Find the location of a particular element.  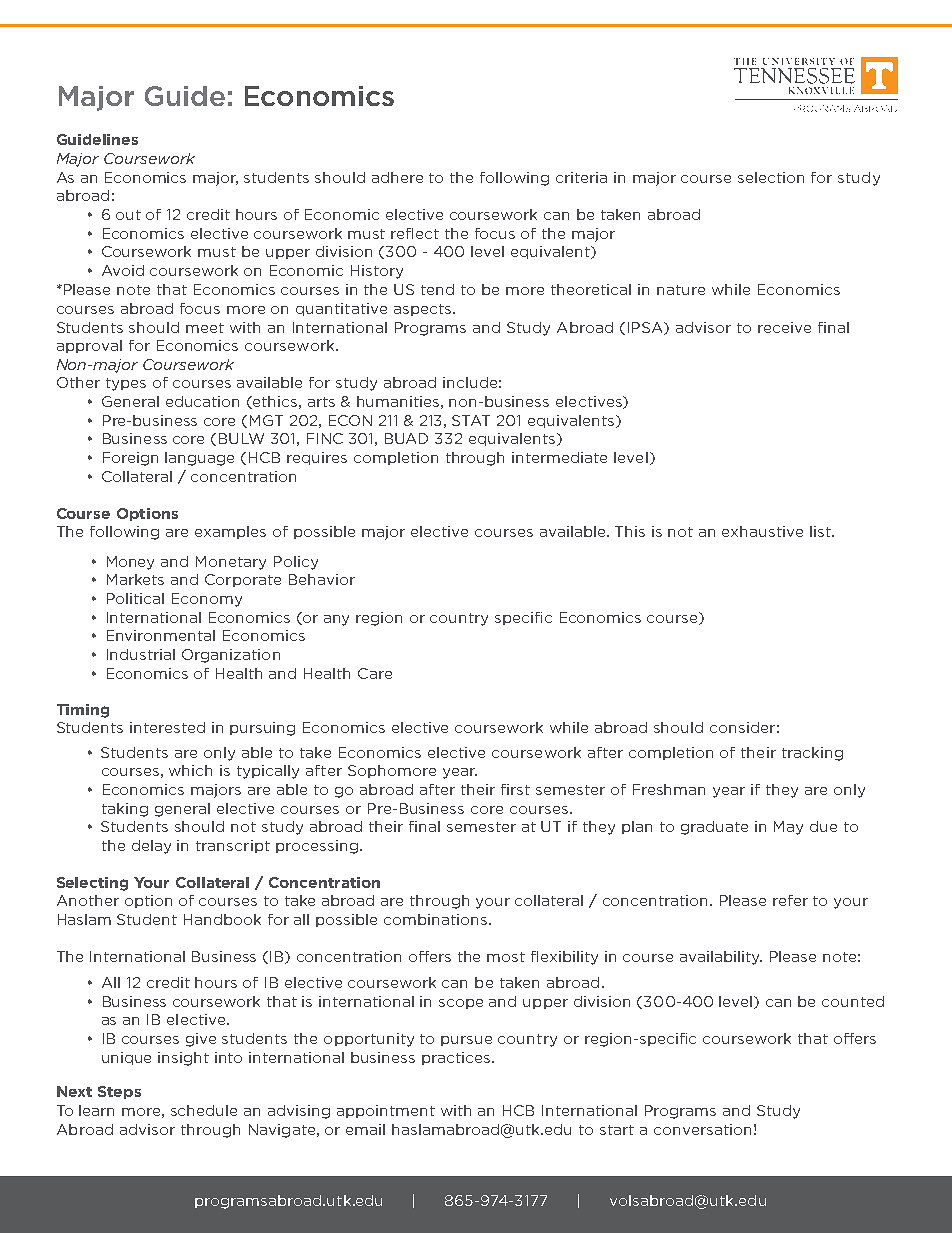

out is located at coordinates (128, 215).
